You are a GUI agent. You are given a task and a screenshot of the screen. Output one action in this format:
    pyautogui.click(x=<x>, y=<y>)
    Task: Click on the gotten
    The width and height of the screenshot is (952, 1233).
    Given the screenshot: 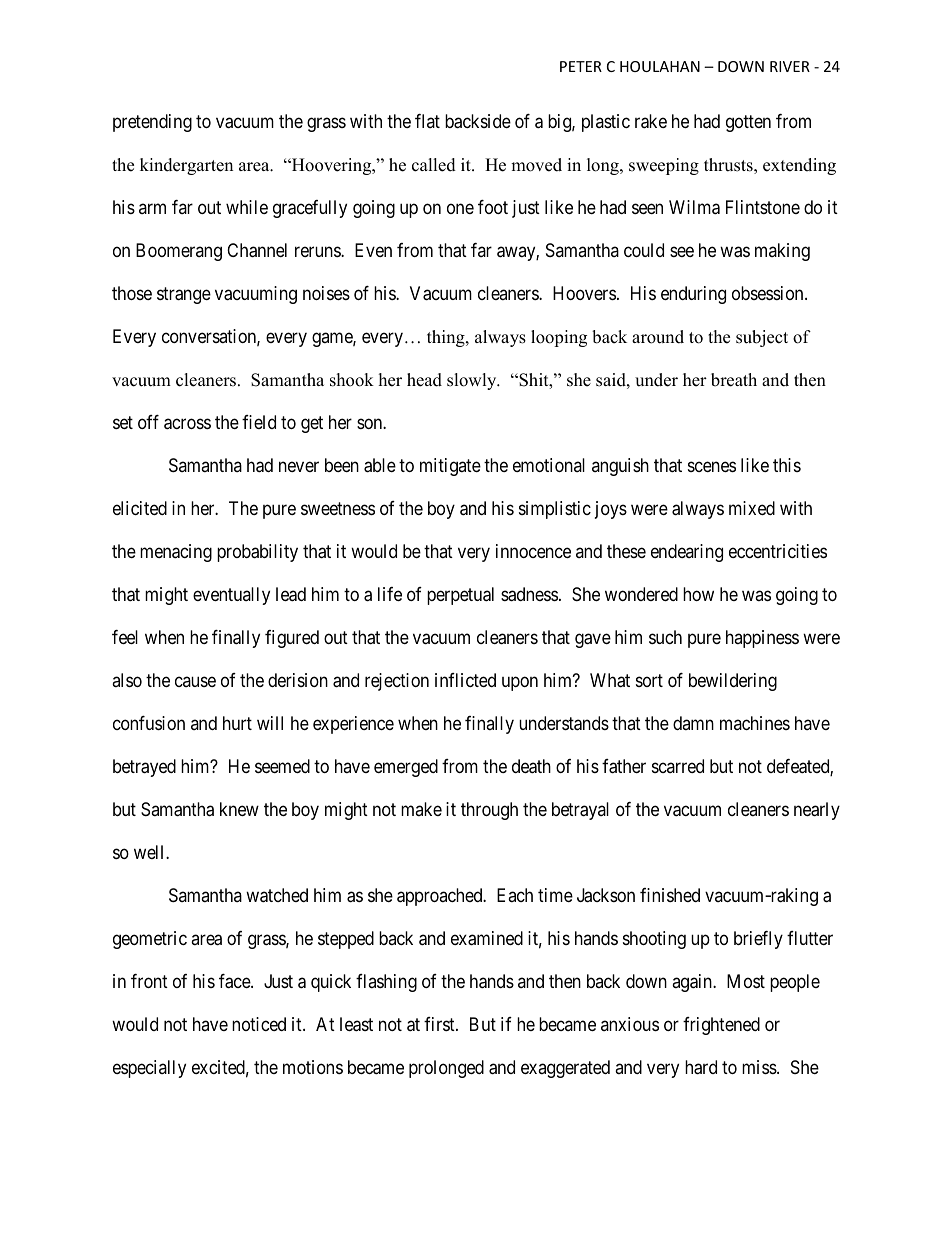 What is the action you would take?
    pyautogui.click(x=748, y=124)
